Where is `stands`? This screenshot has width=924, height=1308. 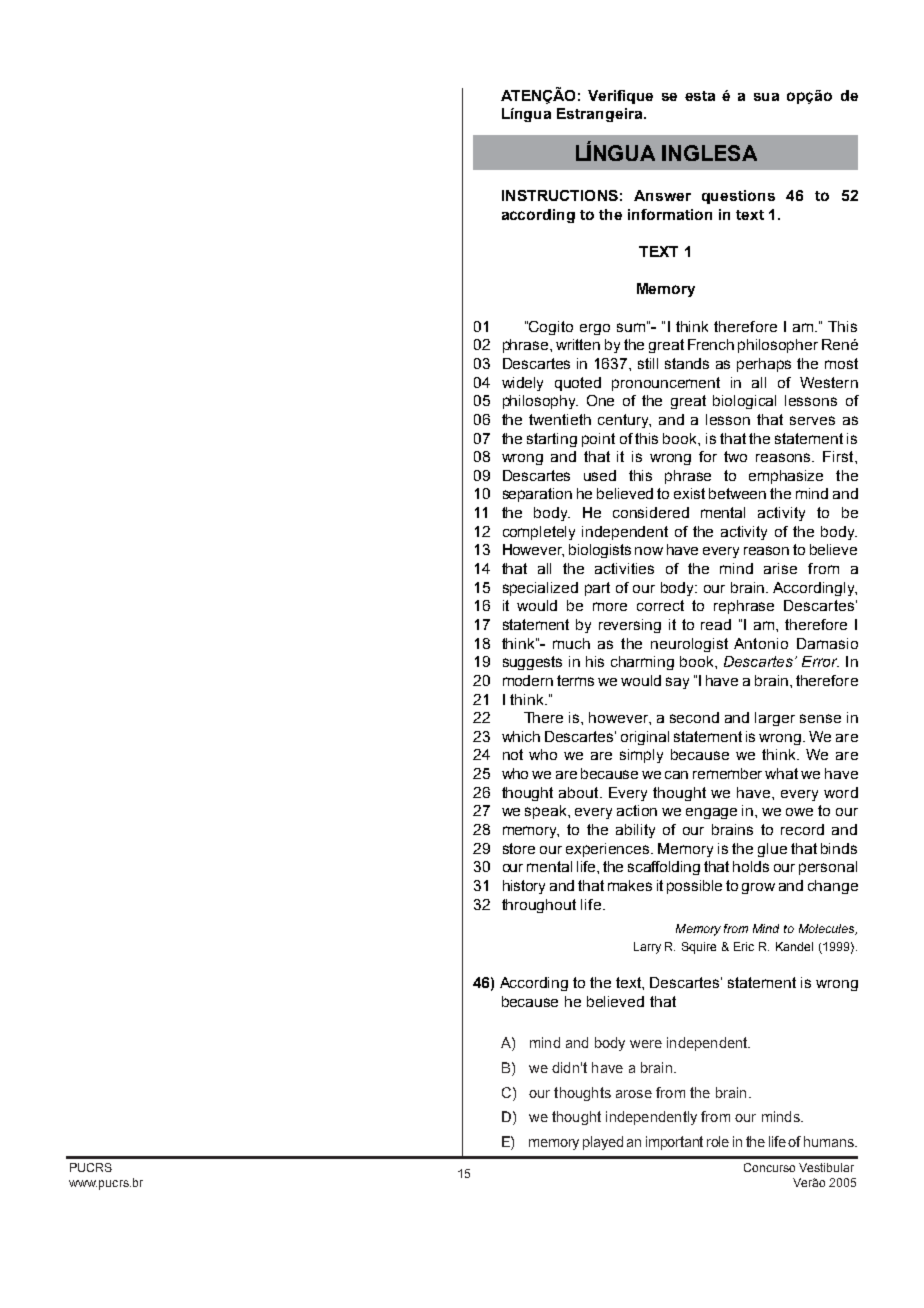
stands is located at coordinates (687, 363).
